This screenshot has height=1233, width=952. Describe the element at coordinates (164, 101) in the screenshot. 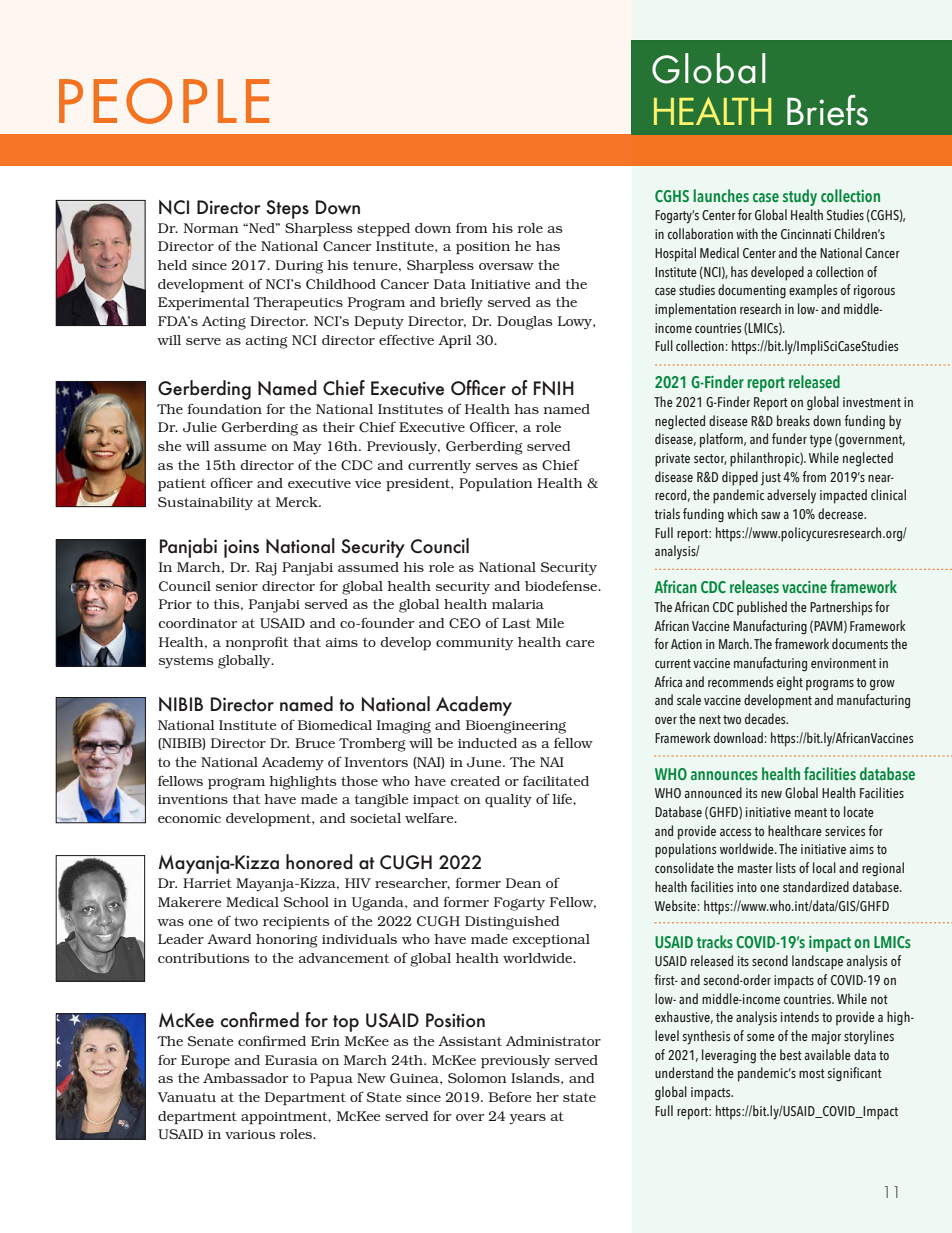

I see `PEOPLE` at that location.
